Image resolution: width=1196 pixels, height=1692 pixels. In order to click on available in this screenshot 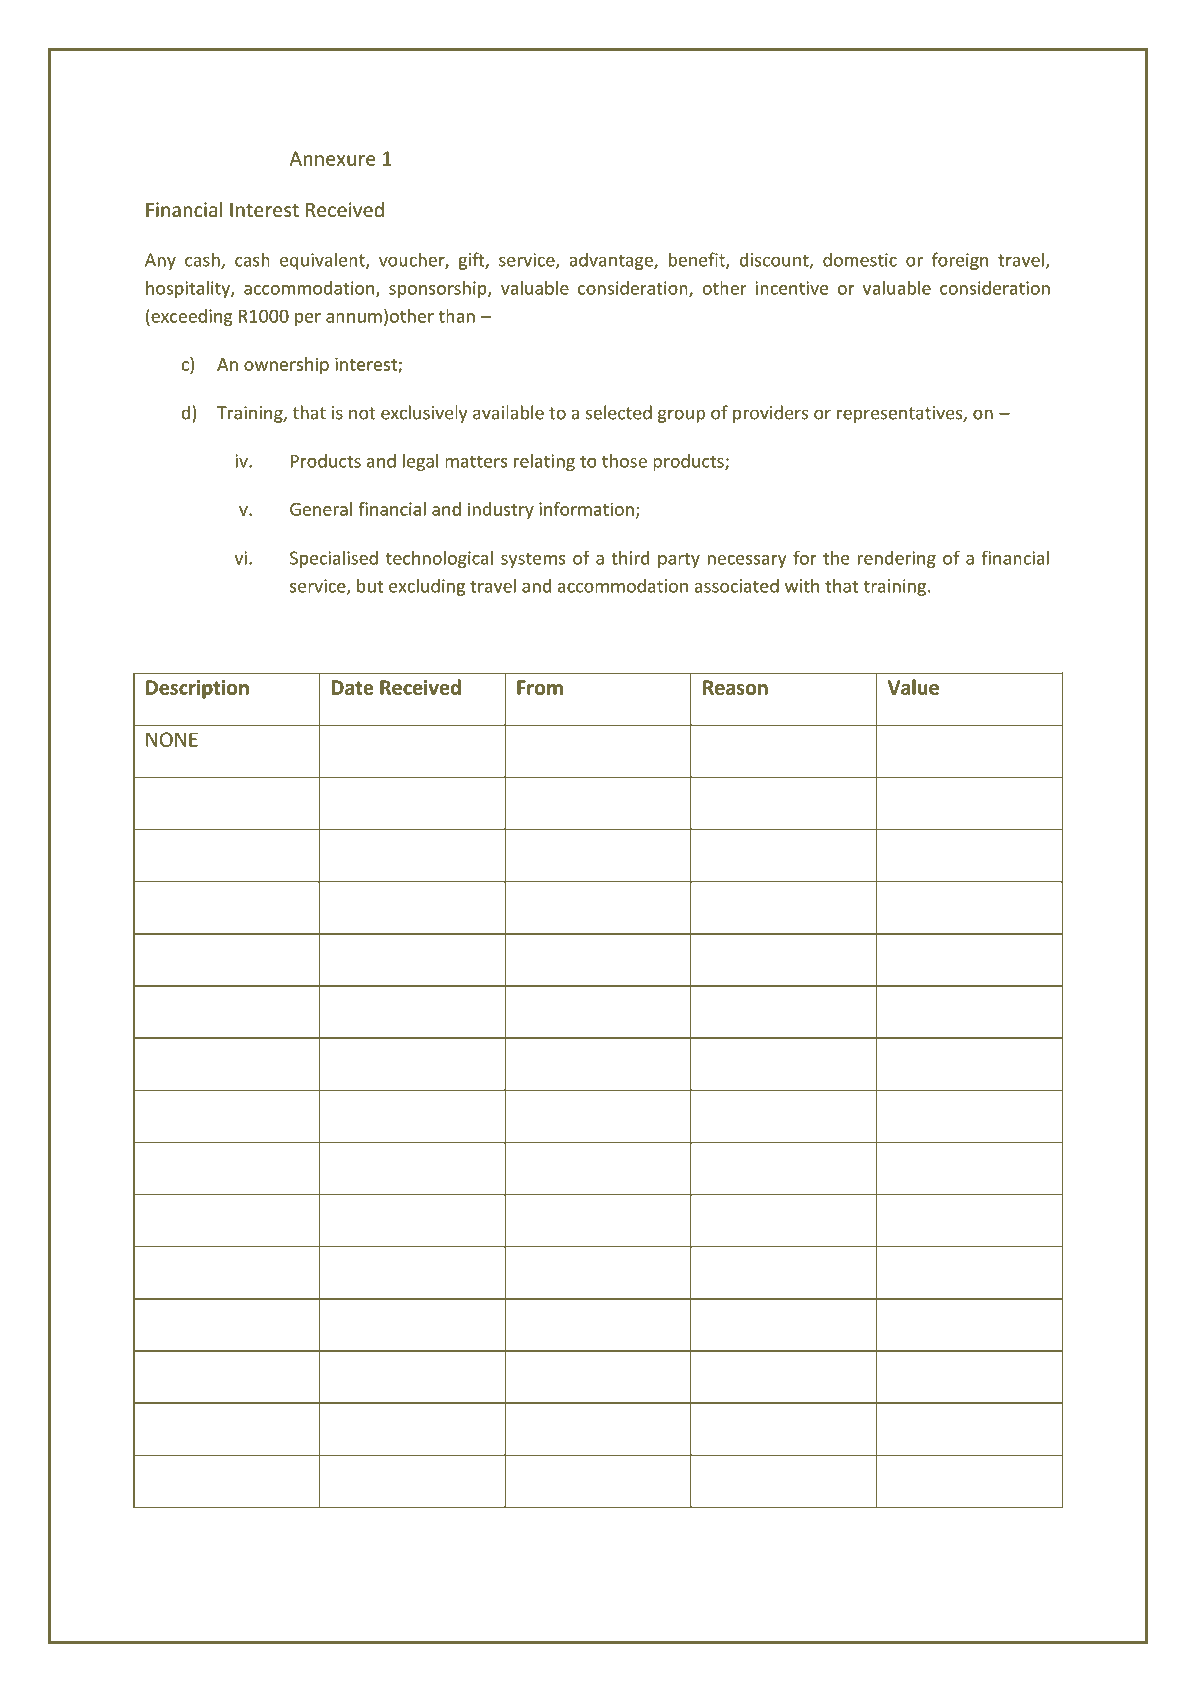, I will do `click(508, 412)`.
